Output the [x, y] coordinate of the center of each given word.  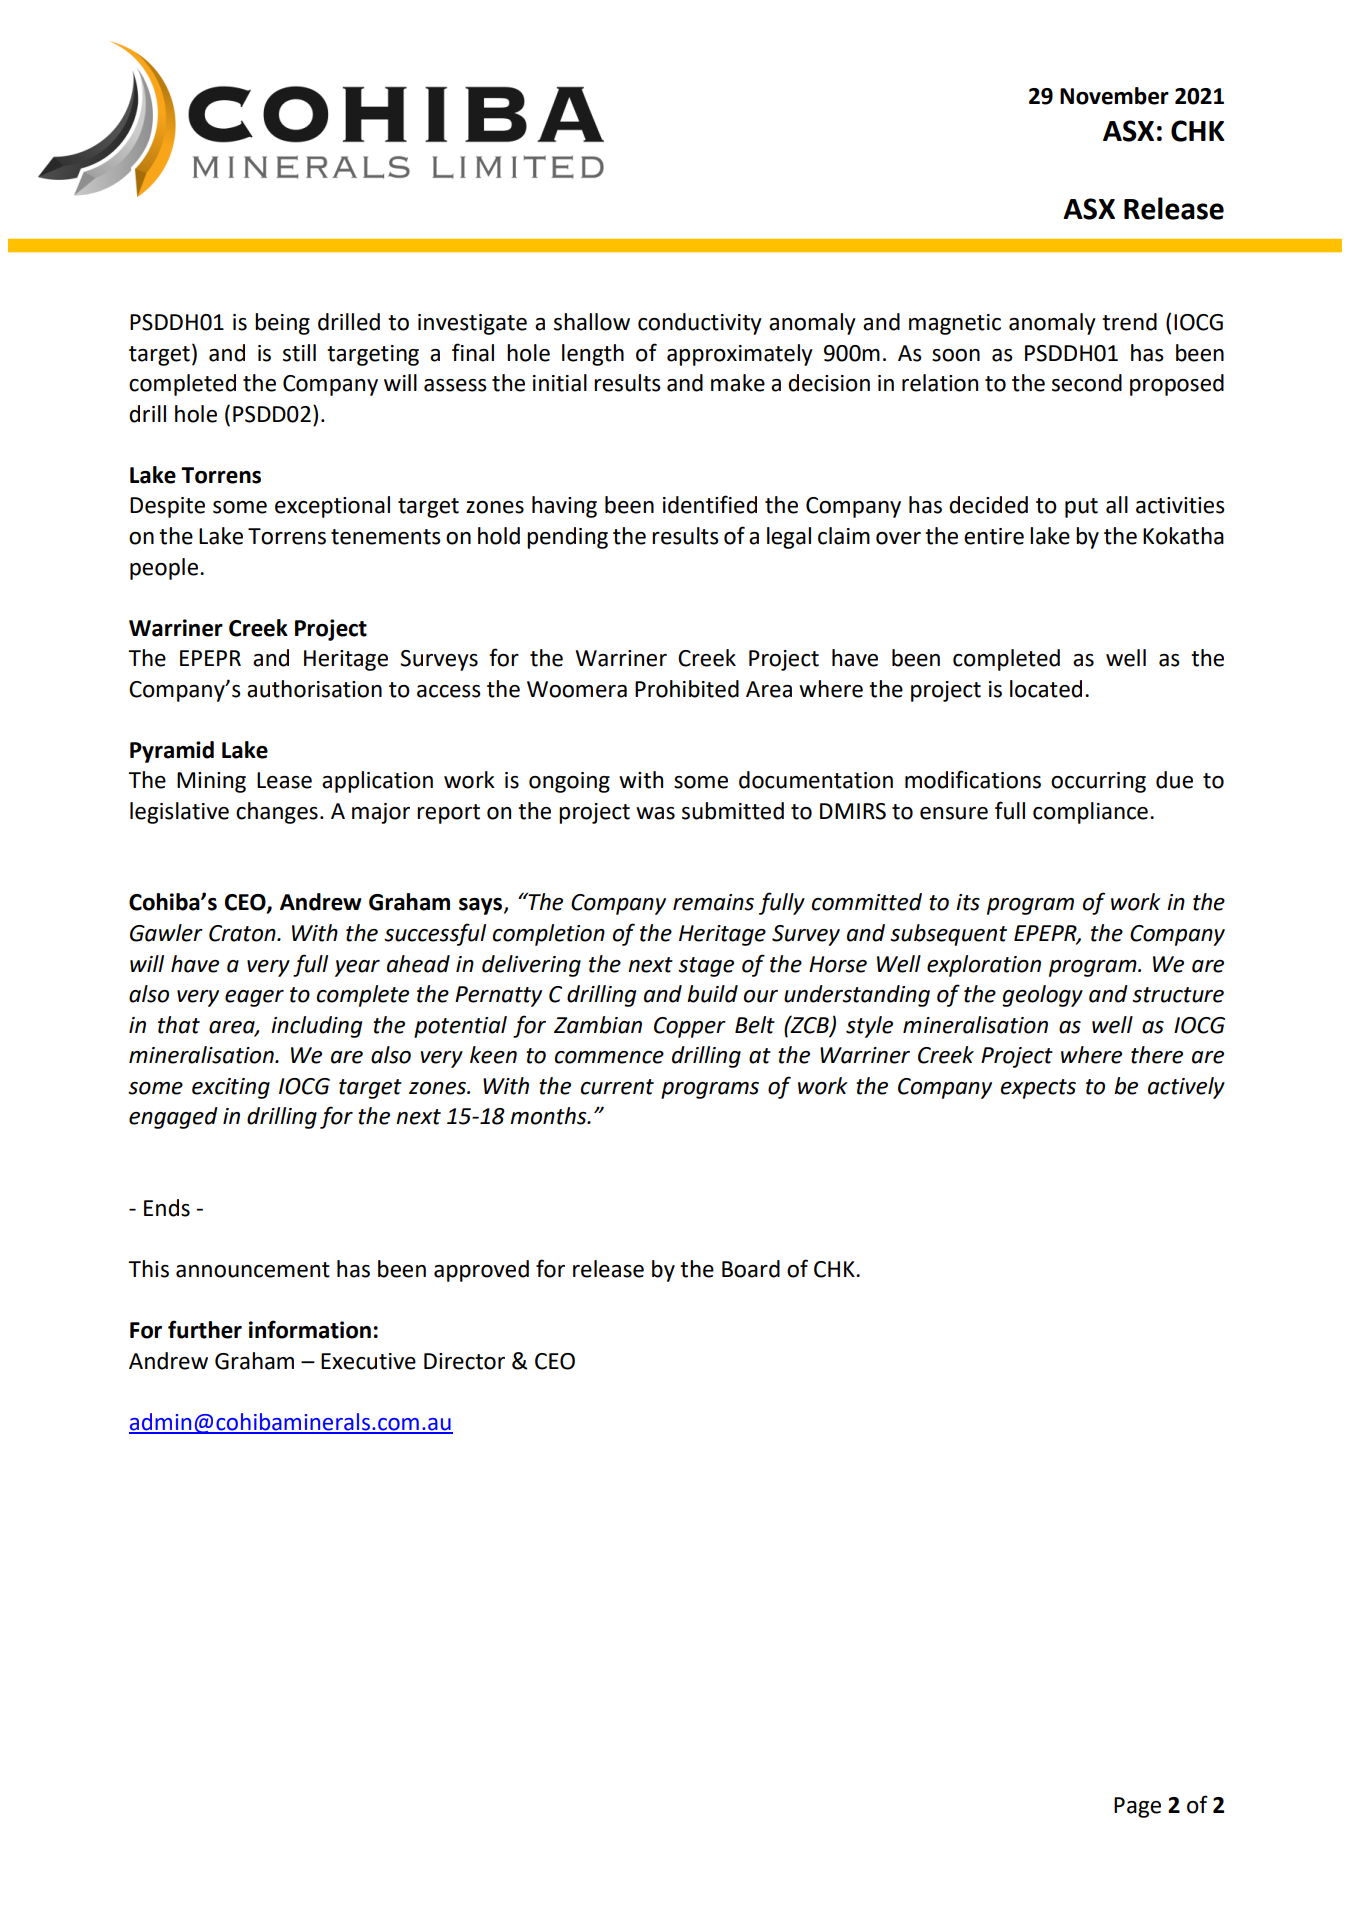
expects [1038, 1089]
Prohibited [687, 689]
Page [1137, 1807]
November [1114, 96]
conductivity [700, 324]
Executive [368, 1361]
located [1046, 689]
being [282, 324]
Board [751, 1269]
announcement [253, 1270]
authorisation [314, 689]
